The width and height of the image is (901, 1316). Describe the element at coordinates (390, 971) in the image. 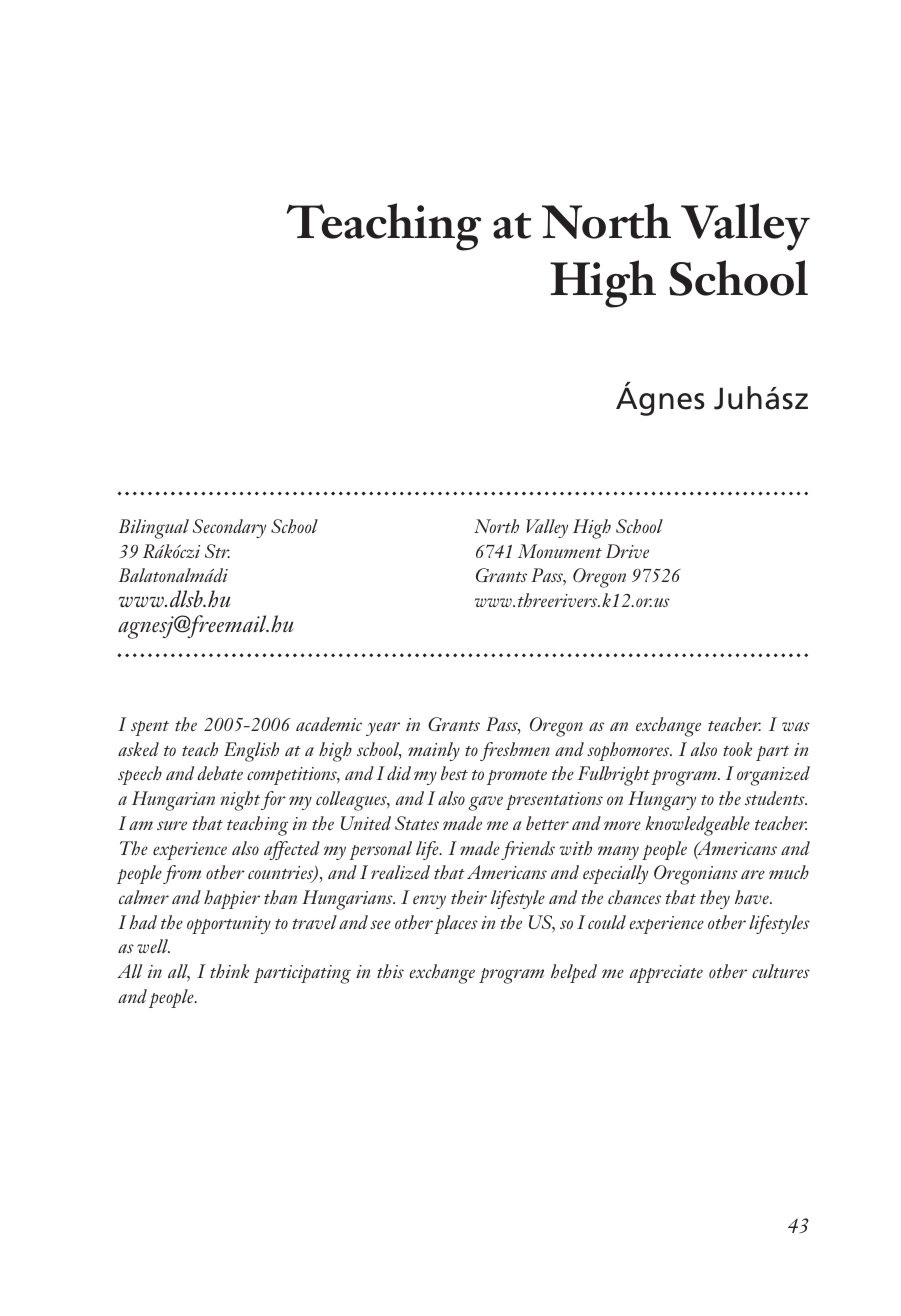

I see `this` at that location.
